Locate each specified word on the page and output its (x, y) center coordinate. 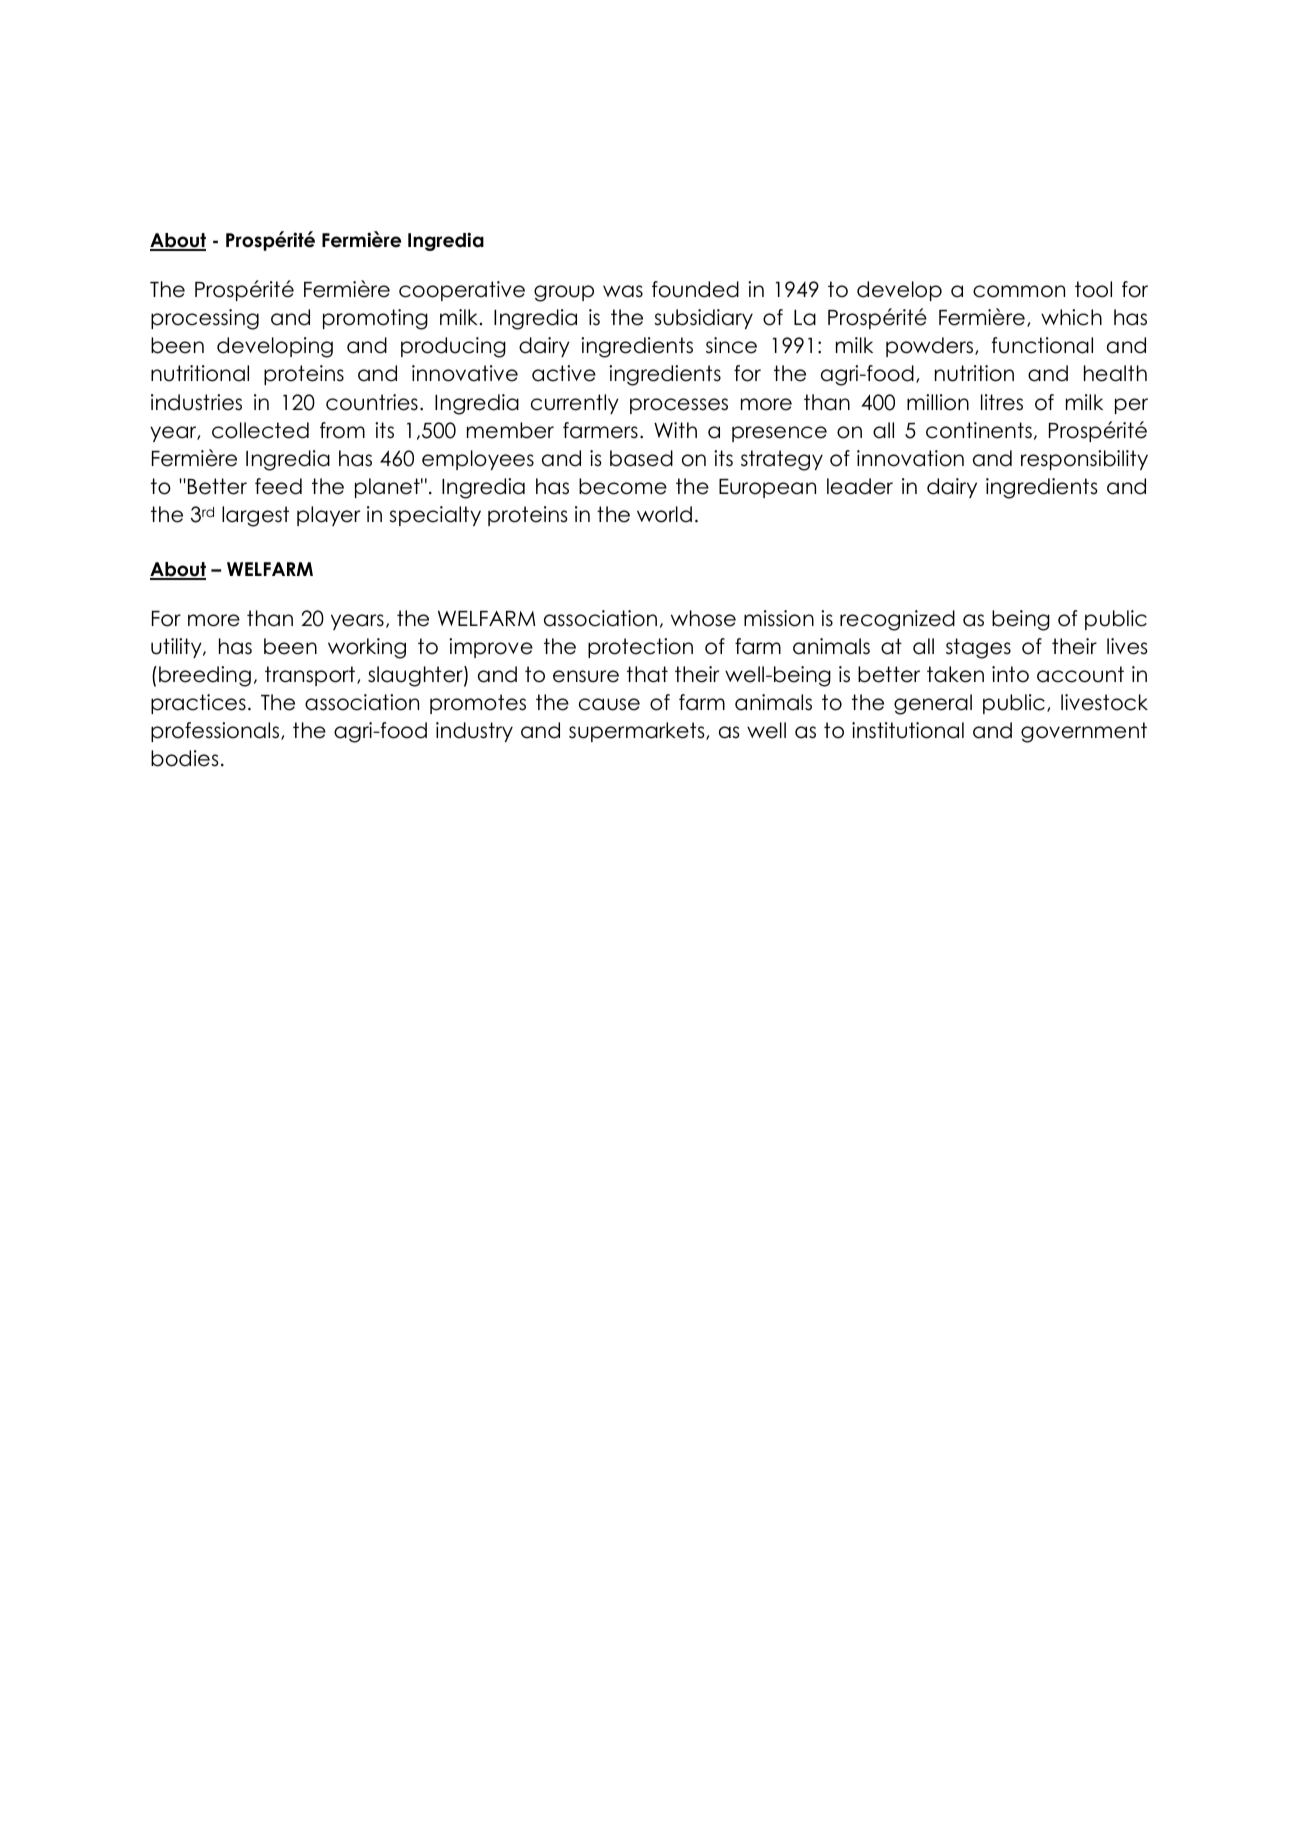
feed (278, 486)
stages (978, 648)
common (1019, 291)
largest (255, 516)
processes (679, 406)
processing (205, 319)
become (623, 486)
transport (311, 676)
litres (1002, 402)
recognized (897, 620)
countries (372, 402)
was (623, 291)
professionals (216, 732)
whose (703, 618)
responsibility (1084, 460)
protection (640, 648)
